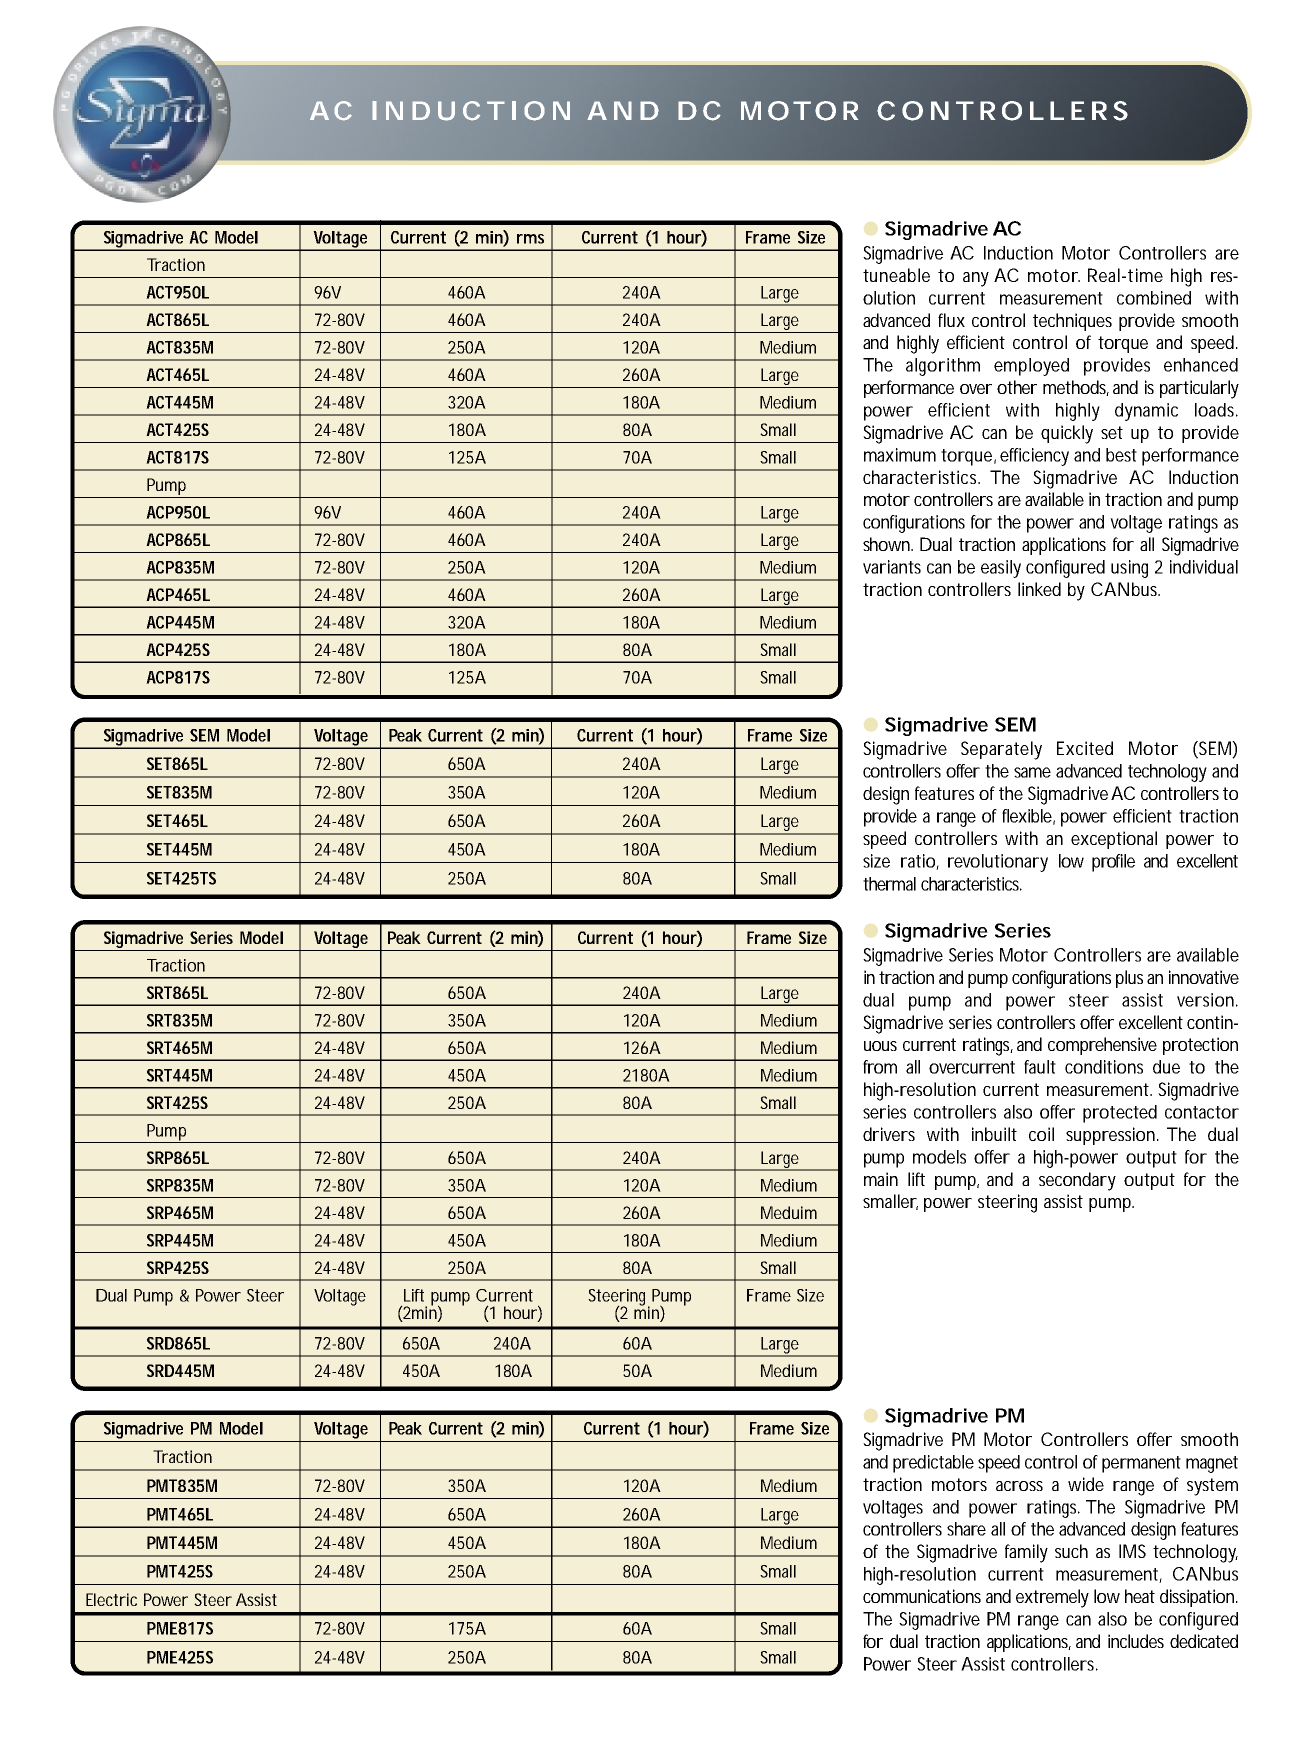 This document has height=1746, width=1309. Describe the element at coordinates (111, 1599) in the document. I see `Electric` at that location.
